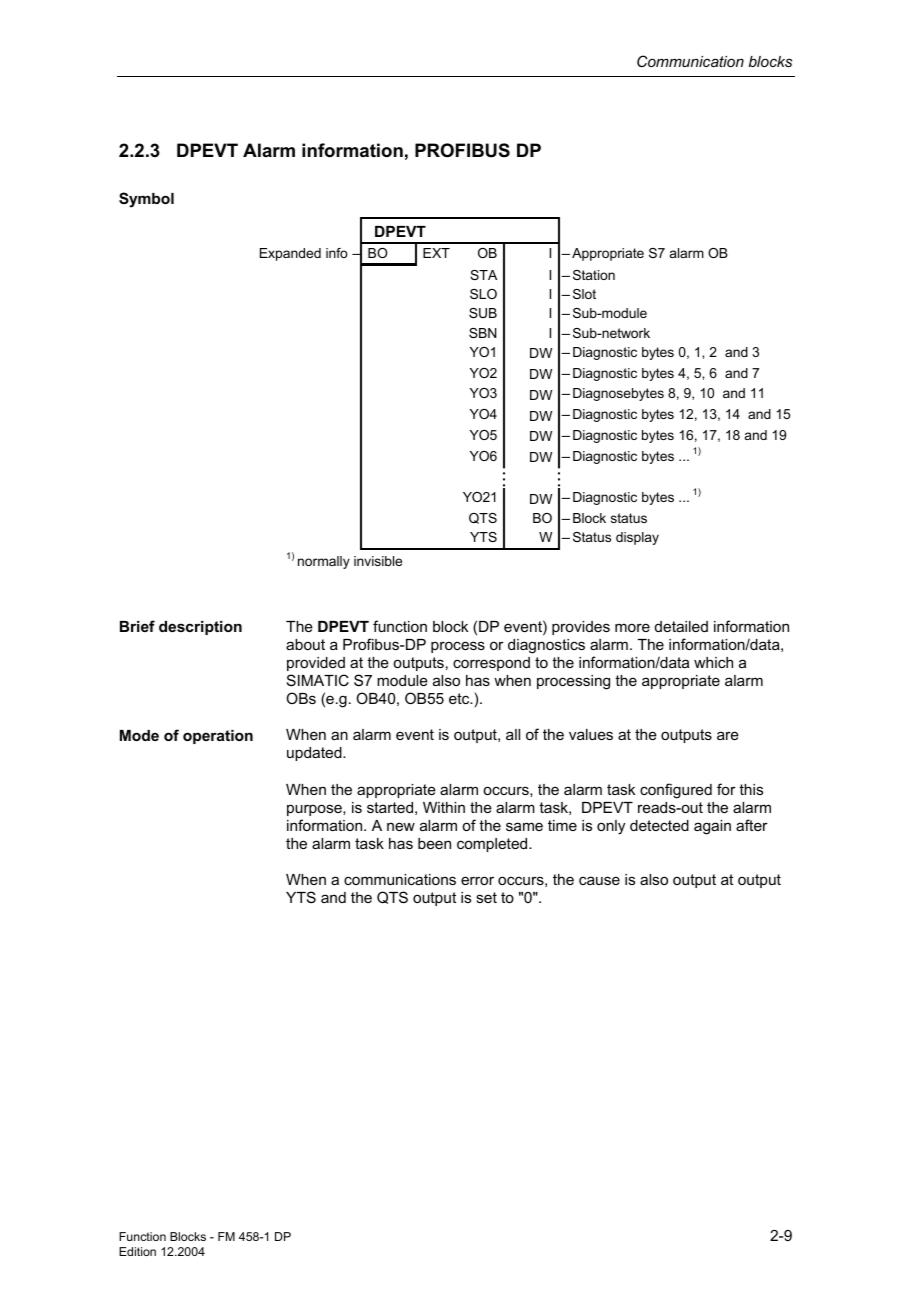  I want to click on description, so click(200, 628).
